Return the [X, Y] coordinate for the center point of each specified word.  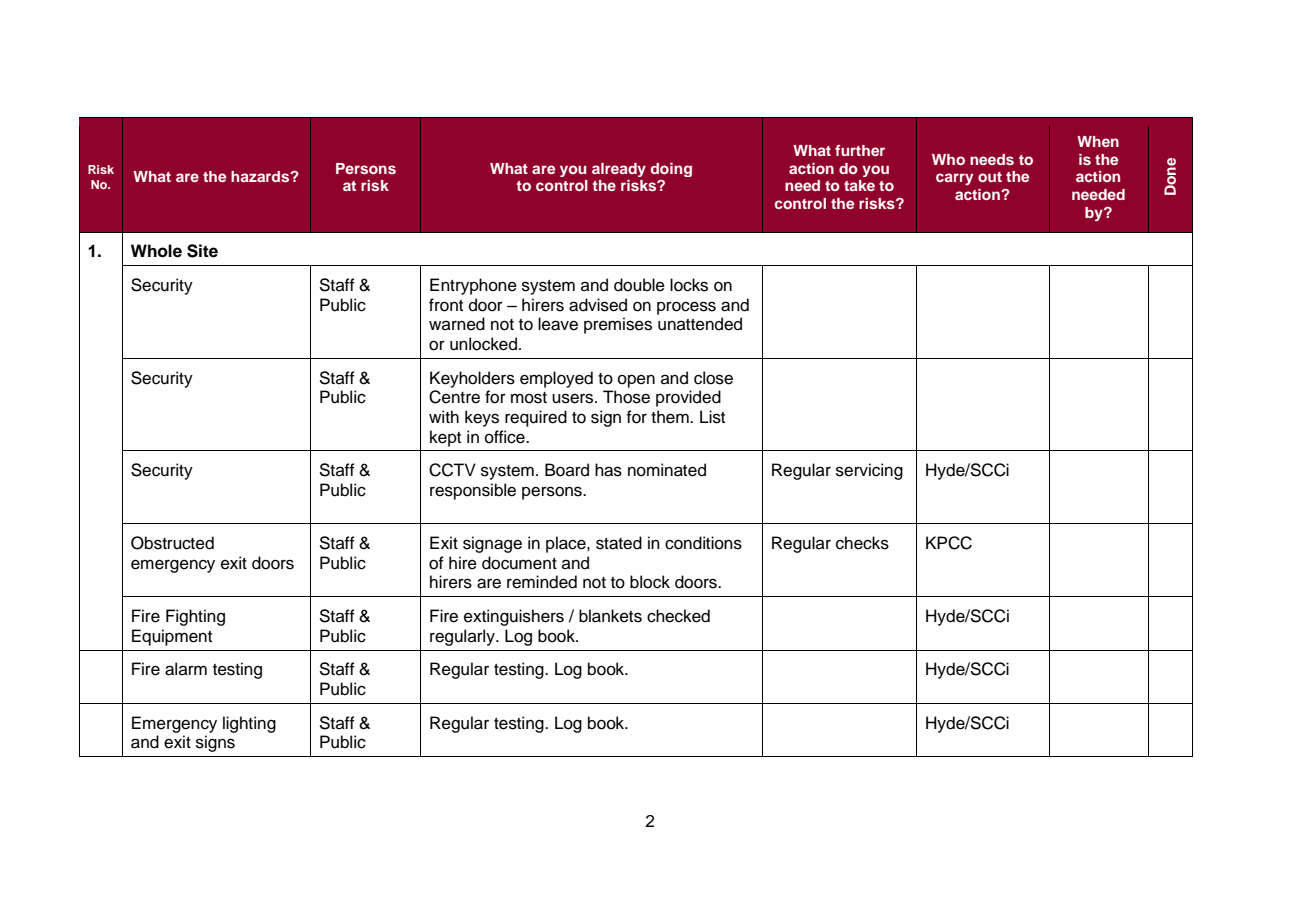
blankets [610, 616]
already [619, 170]
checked [678, 616]
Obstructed [172, 543]
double [639, 285]
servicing [869, 471]
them [671, 417]
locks [689, 285]
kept [445, 438]
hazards [261, 176]
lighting [249, 724]
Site [202, 251]
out [990, 177]
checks [862, 543]
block [650, 582]
